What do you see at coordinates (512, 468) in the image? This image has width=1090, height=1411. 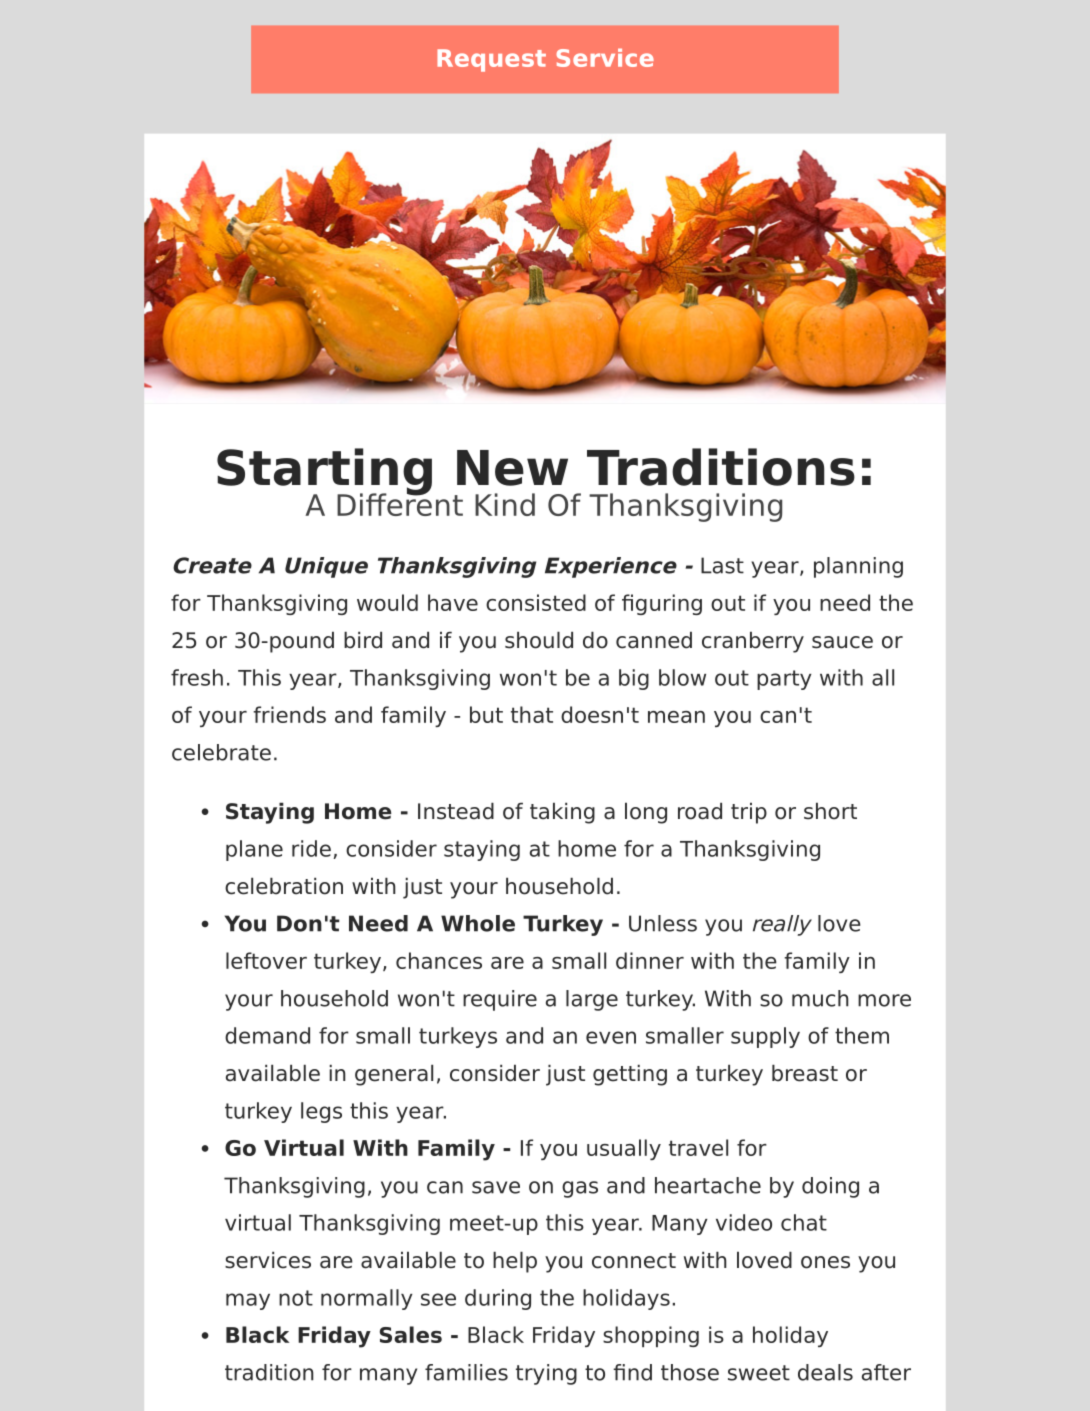 I see `New` at bounding box center [512, 468].
